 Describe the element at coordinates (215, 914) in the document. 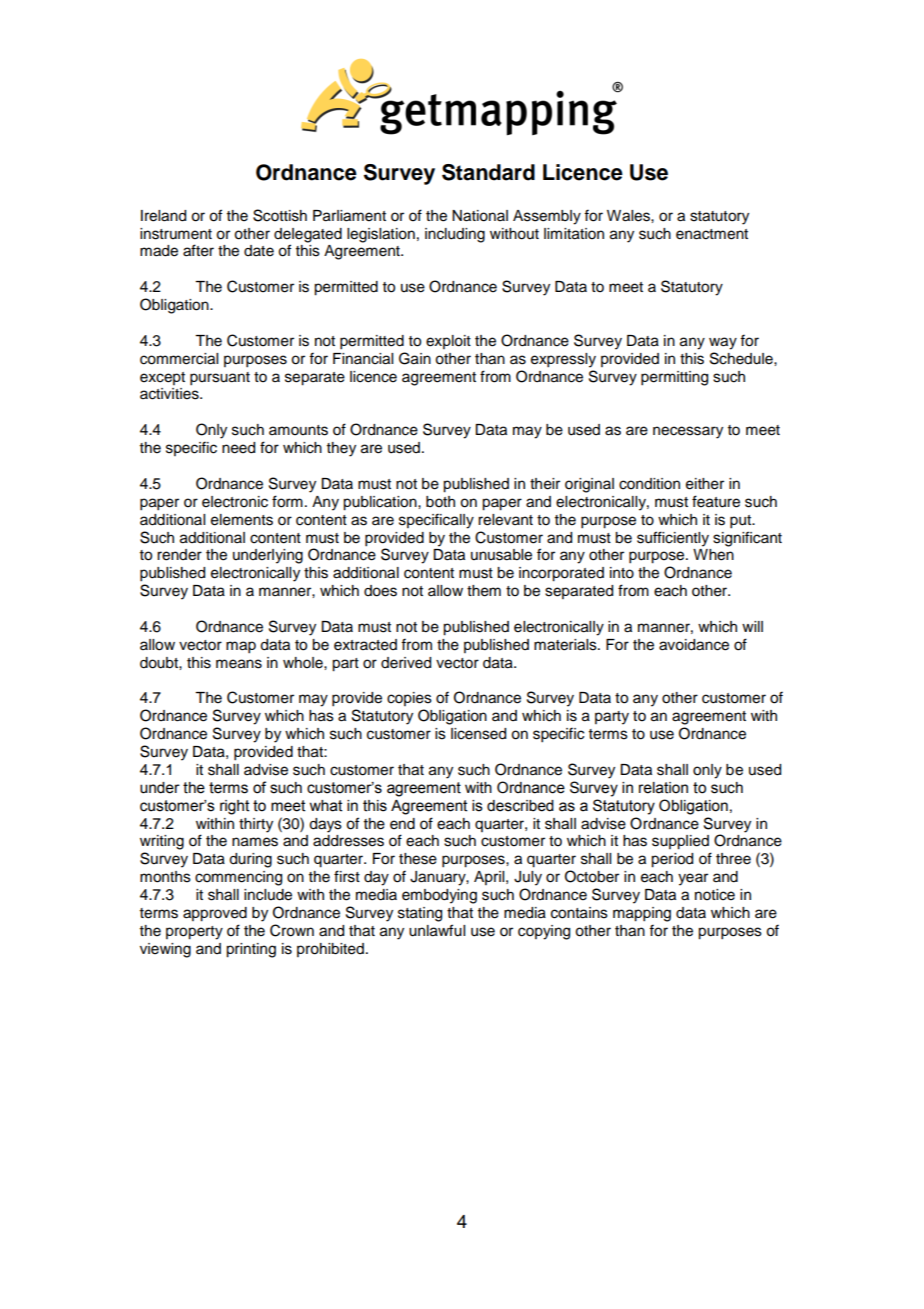

I see `approved` at that location.
